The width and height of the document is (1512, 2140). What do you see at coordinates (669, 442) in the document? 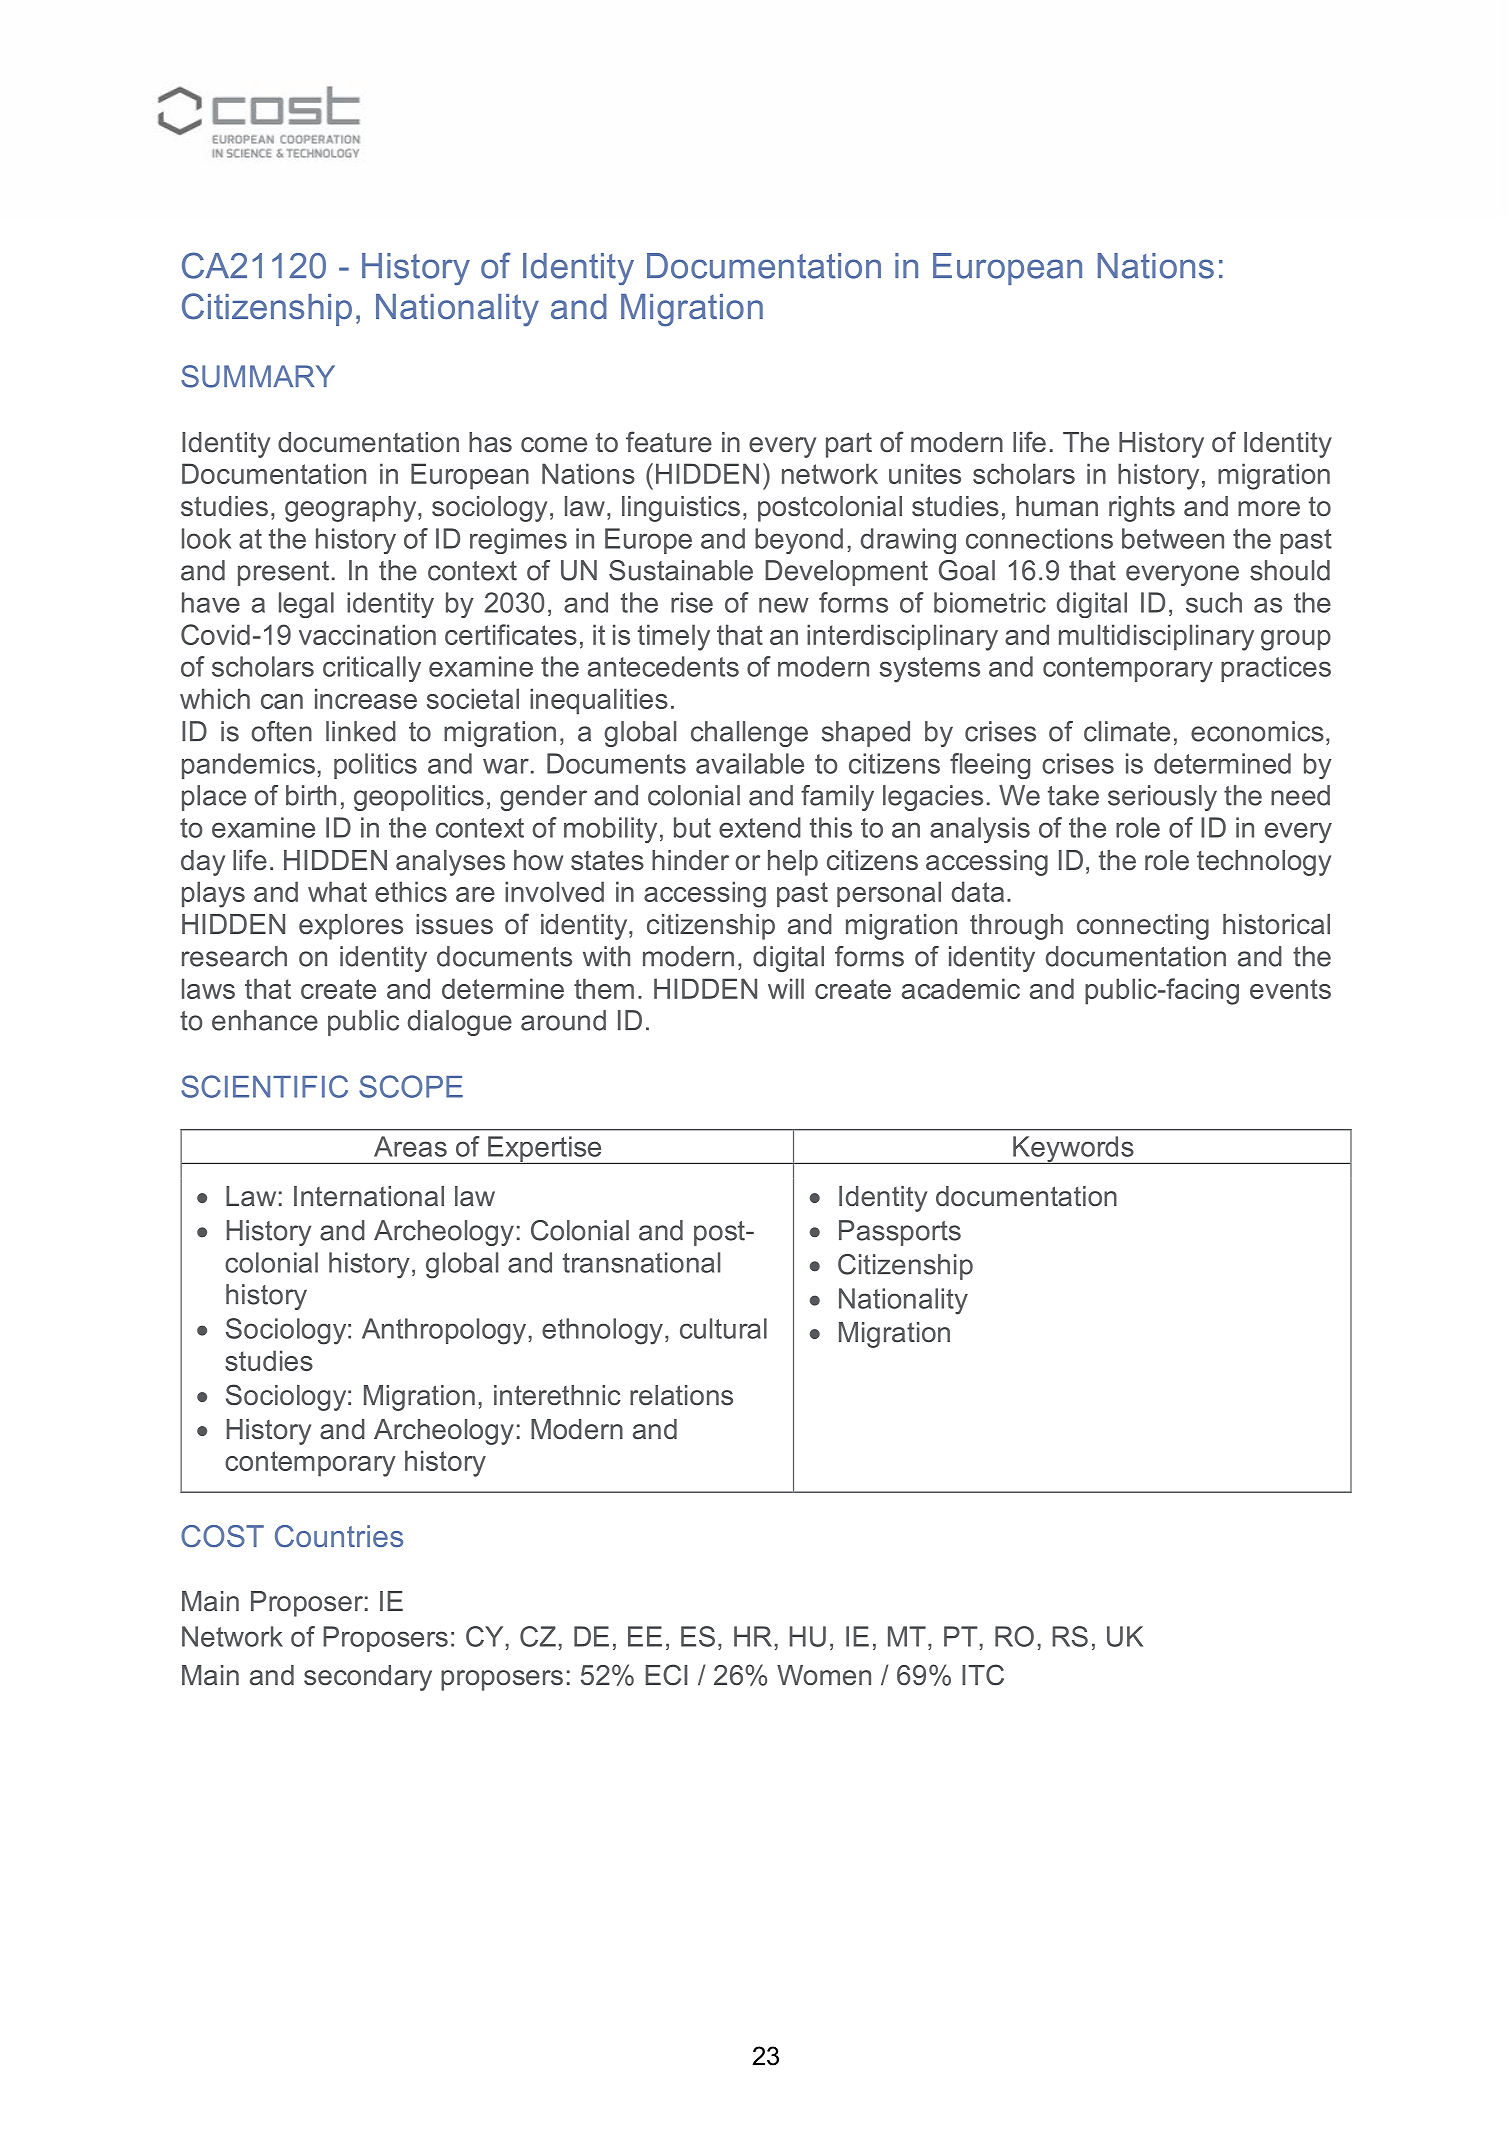
I see `feature` at bounding box center [669, 442].
